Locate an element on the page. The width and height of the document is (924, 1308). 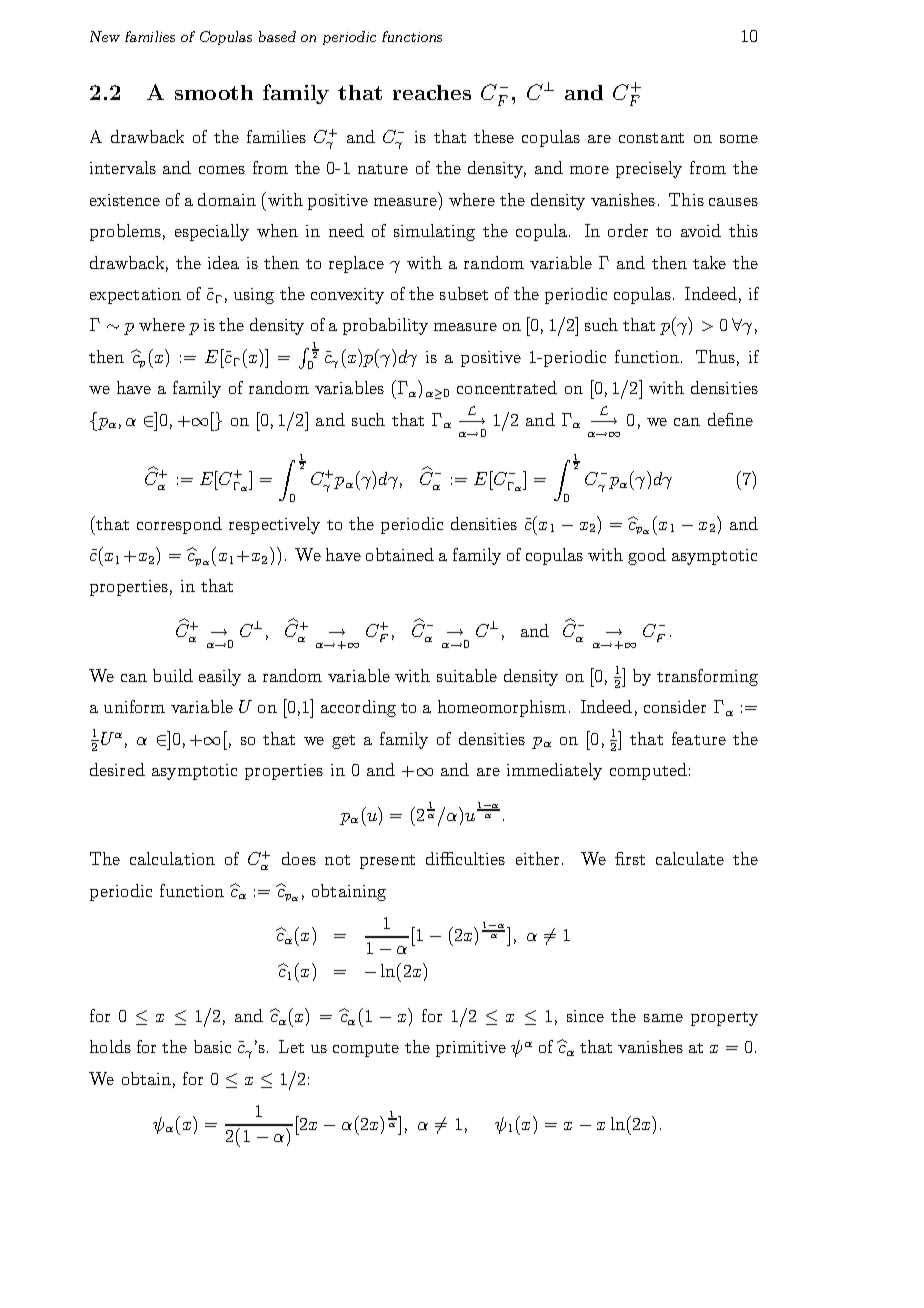
primitive is located at coordinates (471, 1049).
